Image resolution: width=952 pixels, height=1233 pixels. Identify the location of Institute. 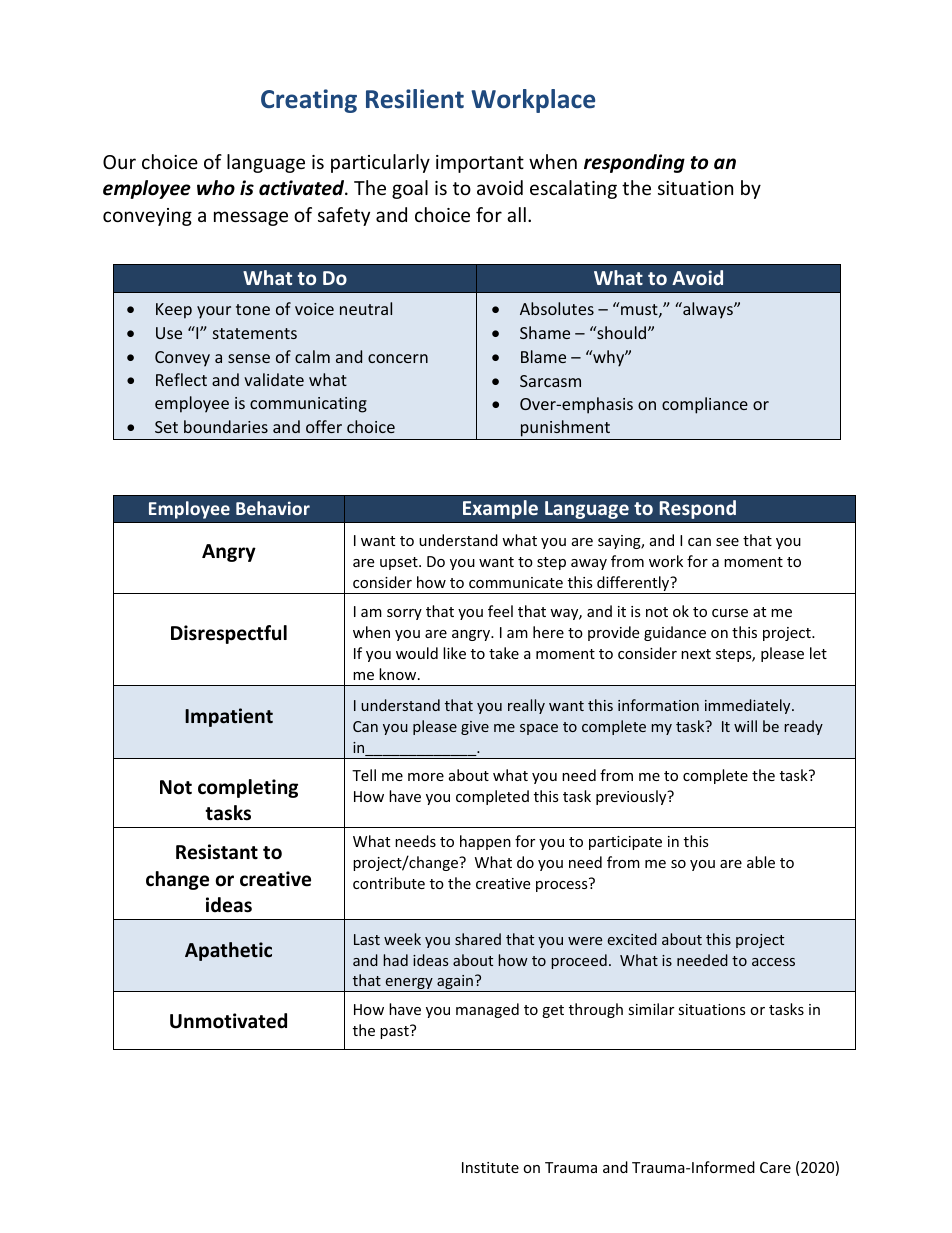
(490, 1167).
